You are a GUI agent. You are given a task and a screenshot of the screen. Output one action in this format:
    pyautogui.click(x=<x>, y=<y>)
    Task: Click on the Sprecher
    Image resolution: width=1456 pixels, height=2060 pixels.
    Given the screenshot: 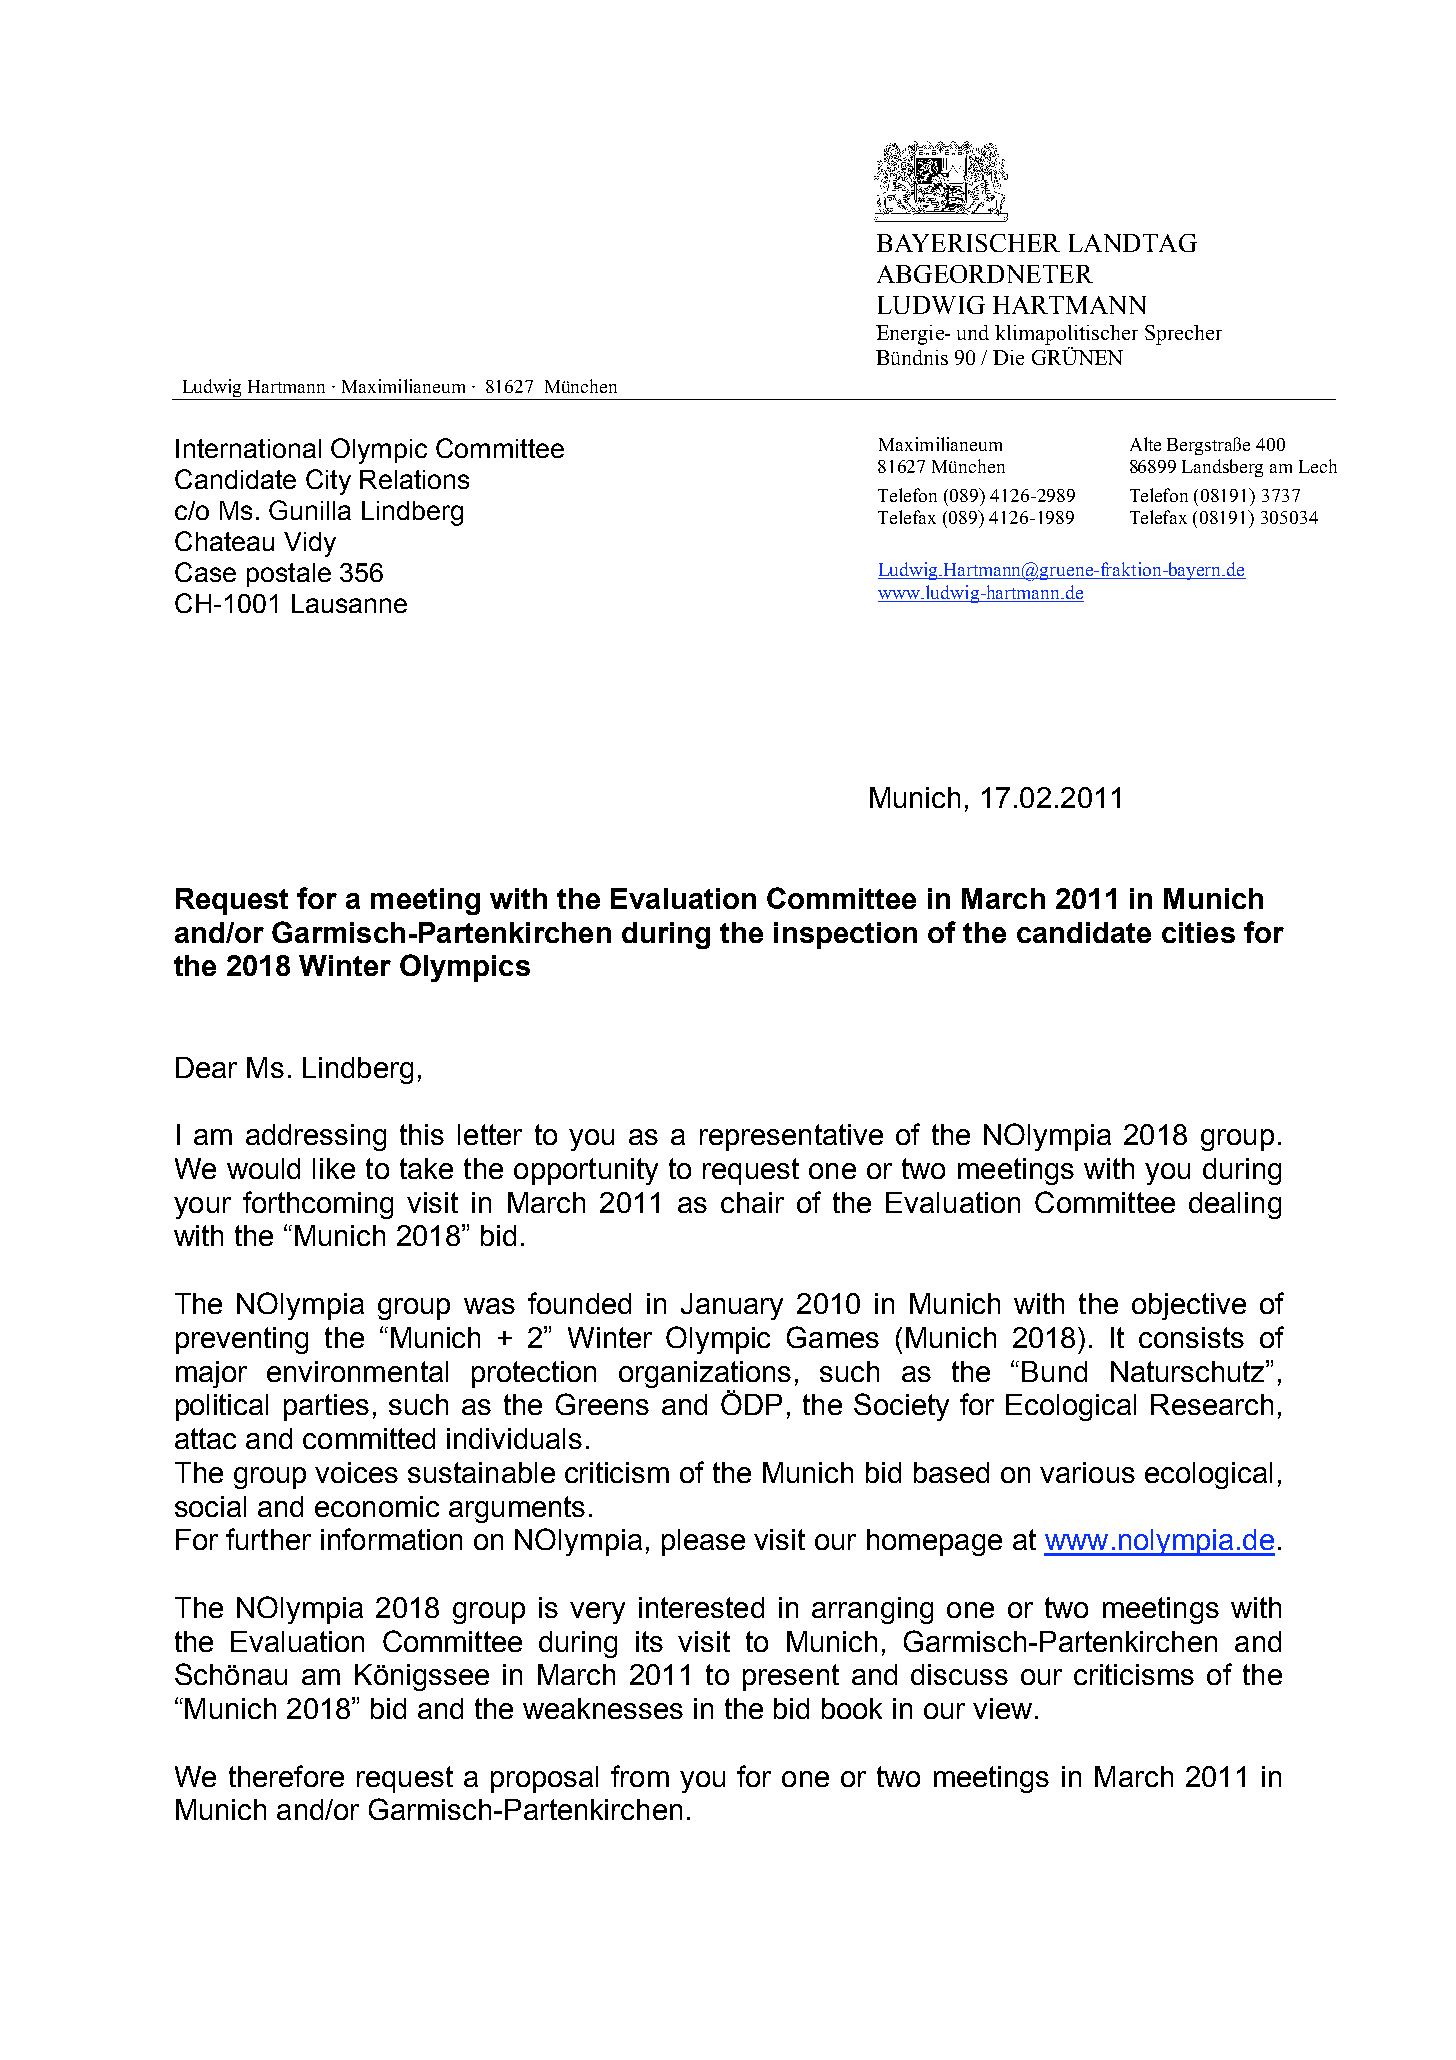 What is the action you would take?
    pyautogui.click(x=1183, y=335)
